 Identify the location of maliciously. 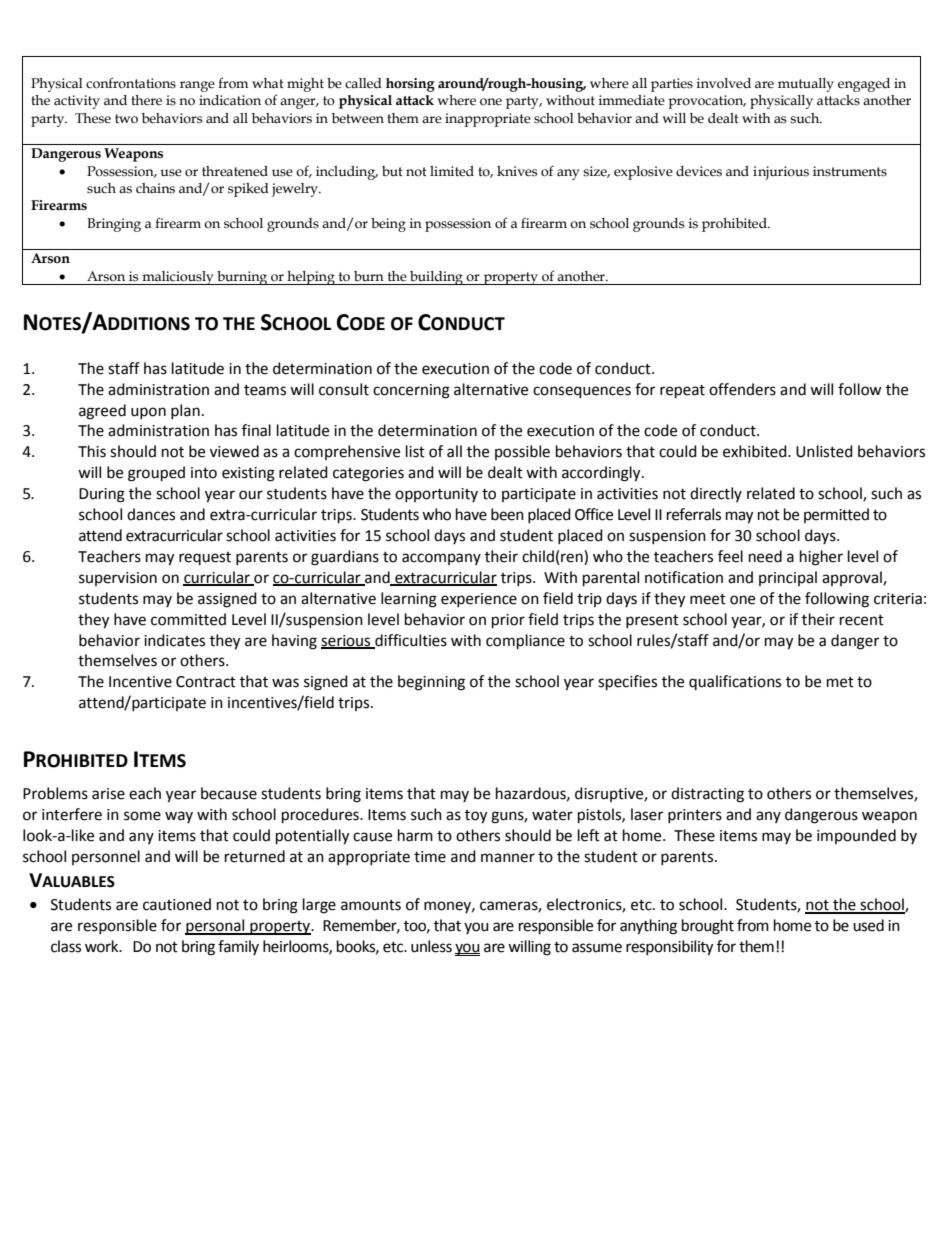
(178, 278).
